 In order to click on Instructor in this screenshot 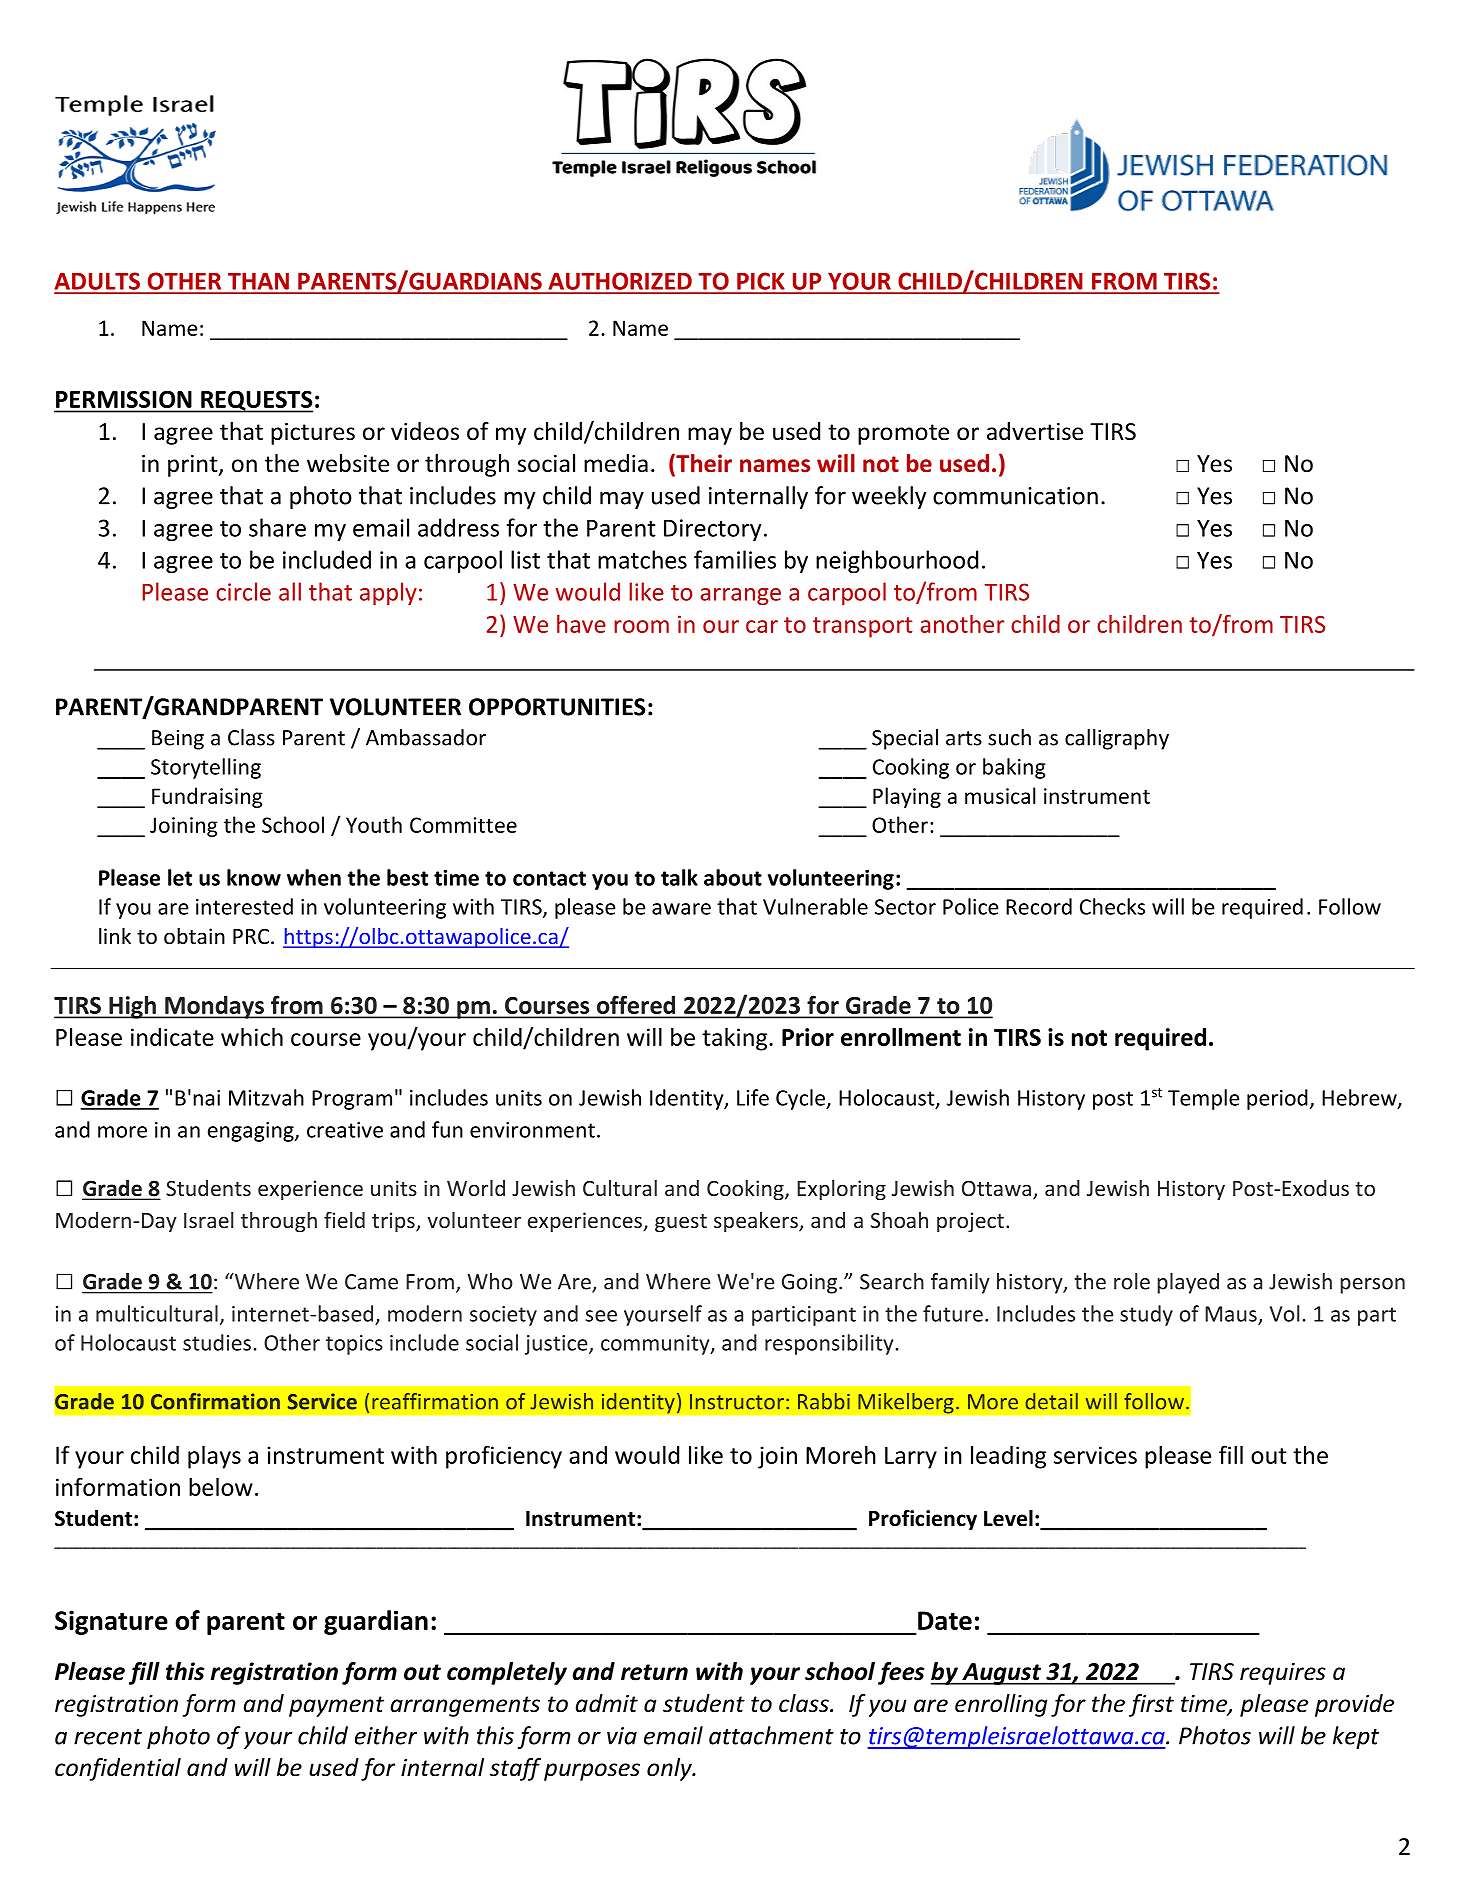, I will do `click(737, 1402)`.
